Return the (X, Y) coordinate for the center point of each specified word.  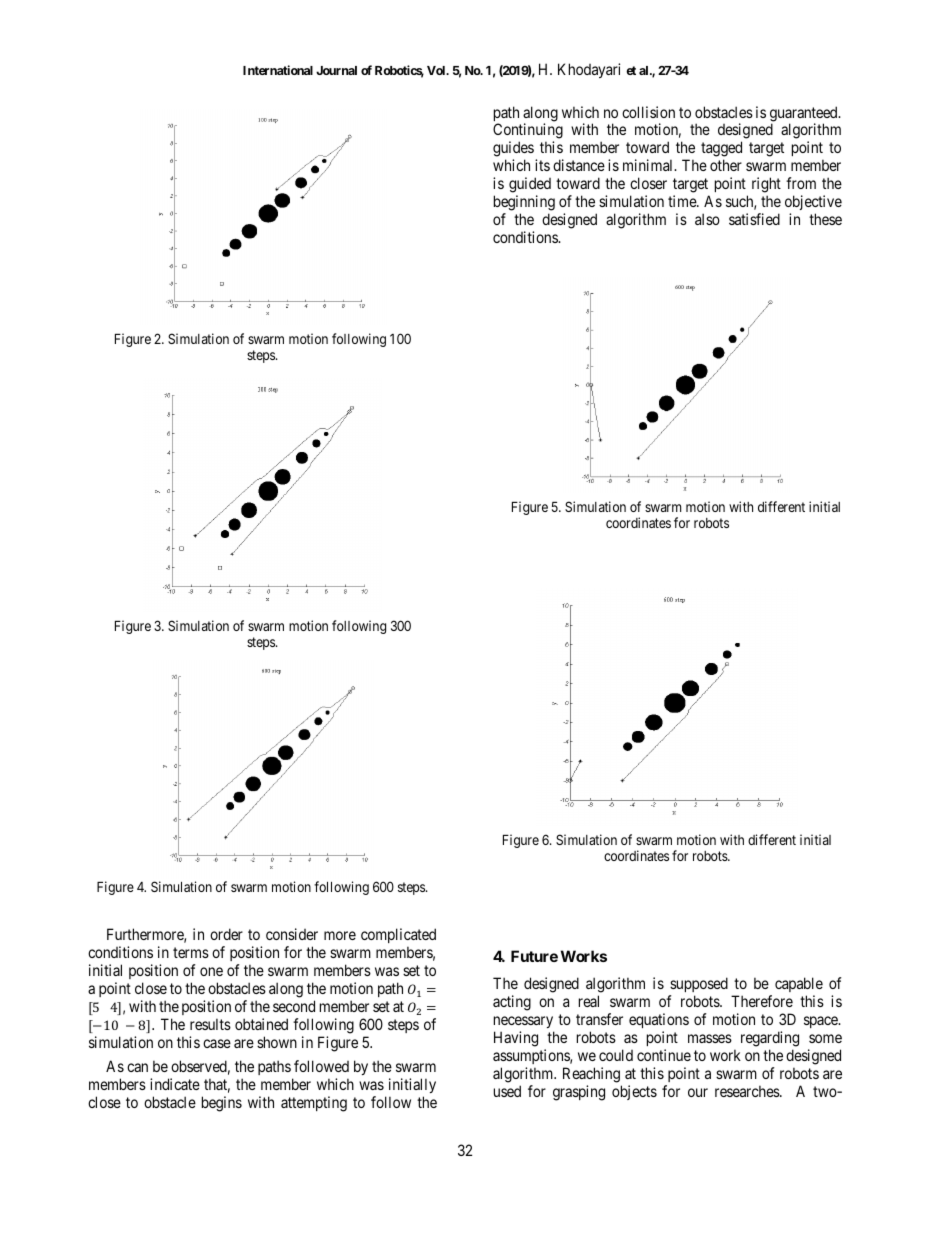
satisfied (754, 219)
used (507, 1091)
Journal (336, 70)
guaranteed (805, 115)
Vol (437, 70)
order (226, 934)
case (217, 1043)
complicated (398, 935)
